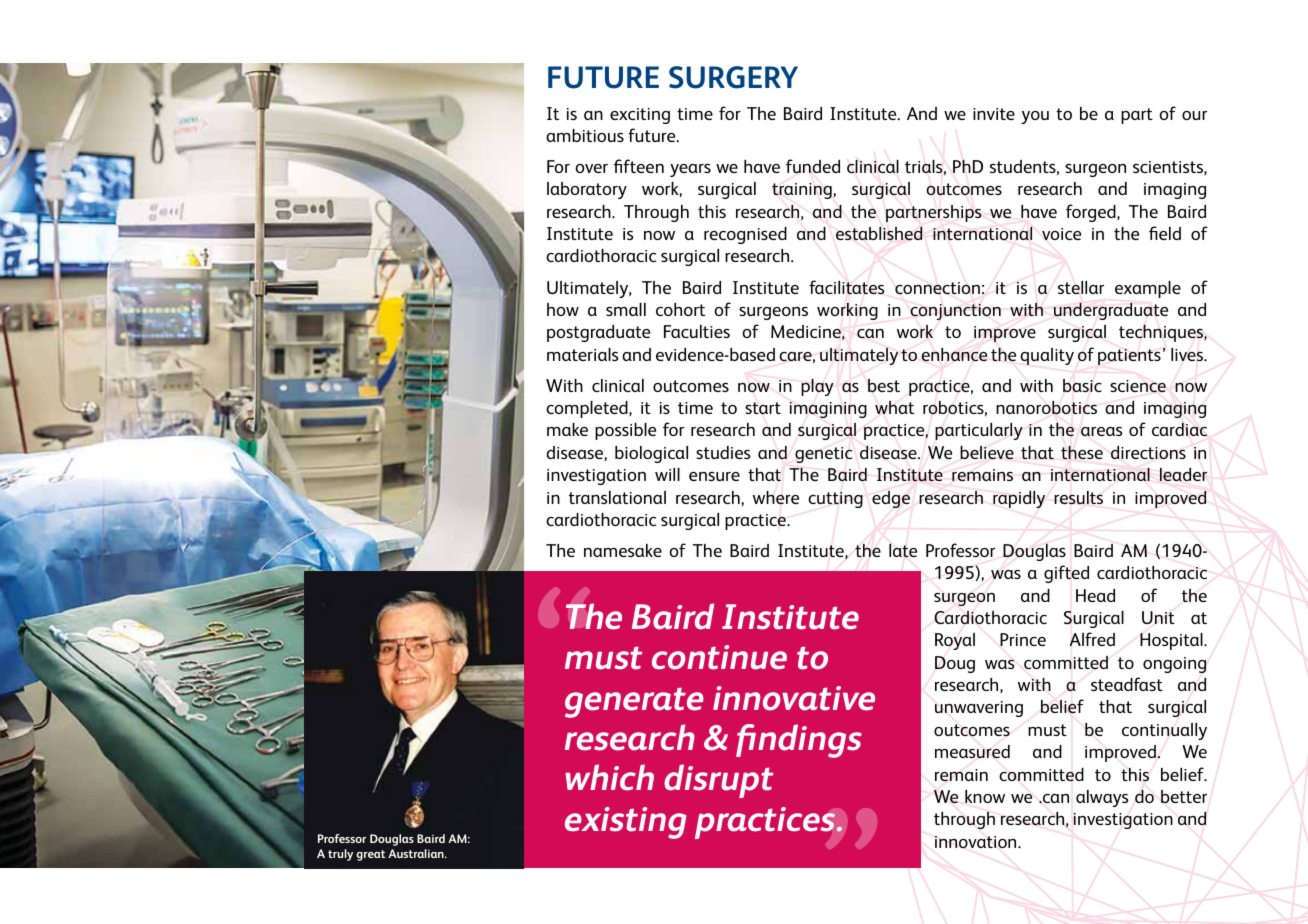  What do you see at coordinates (1035, 117) in the screenshot?
I see `you` at bounding box center [1035, 117].
